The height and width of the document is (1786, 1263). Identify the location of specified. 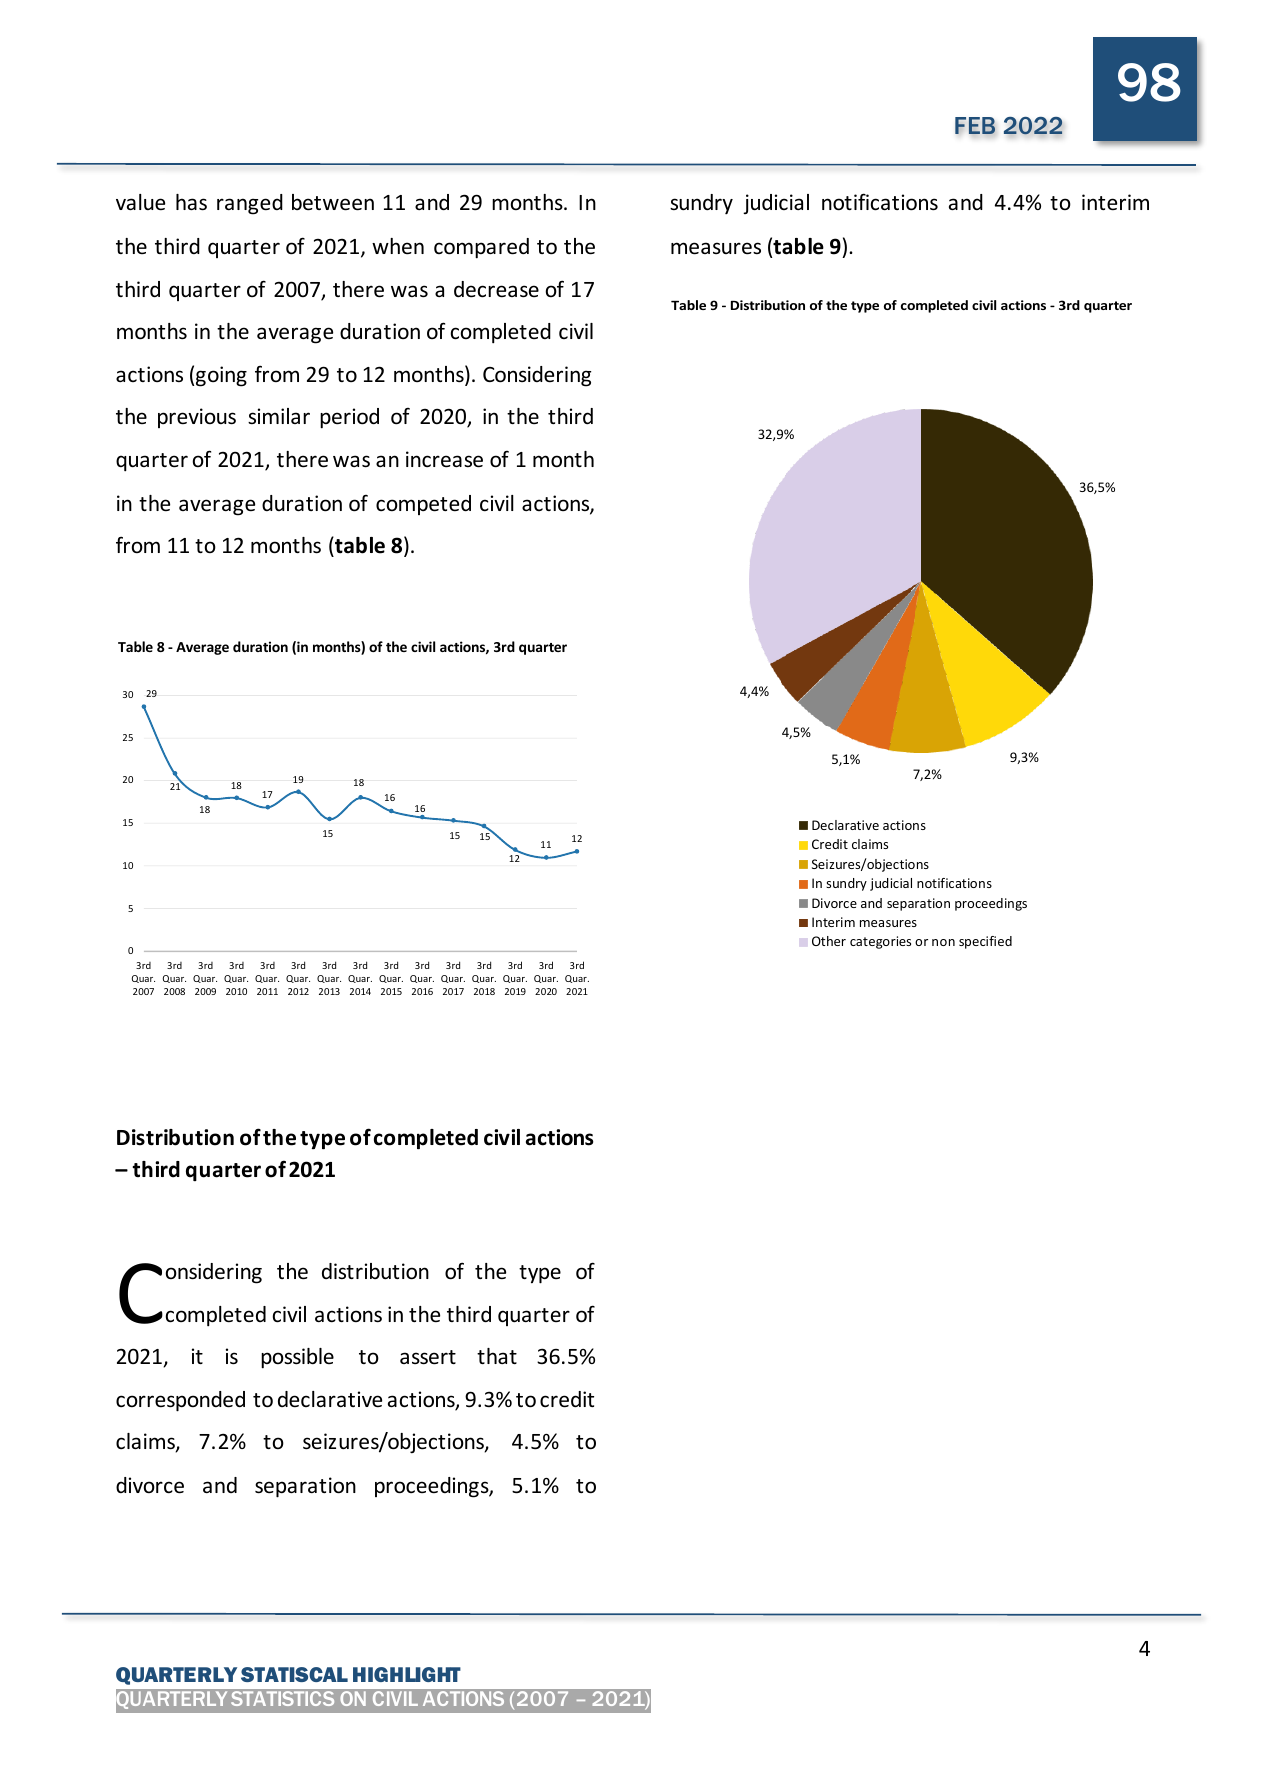
(985, 942).
